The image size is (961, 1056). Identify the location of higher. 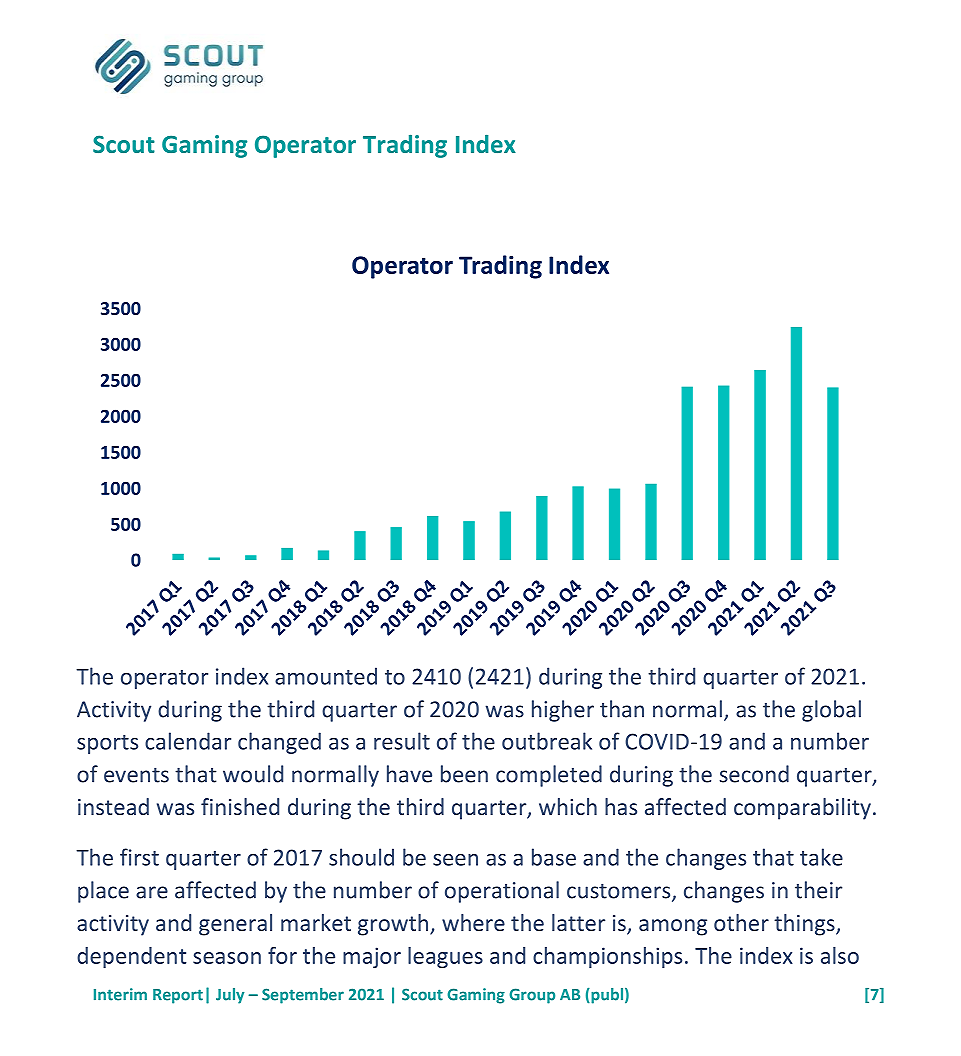
(563, 711).
